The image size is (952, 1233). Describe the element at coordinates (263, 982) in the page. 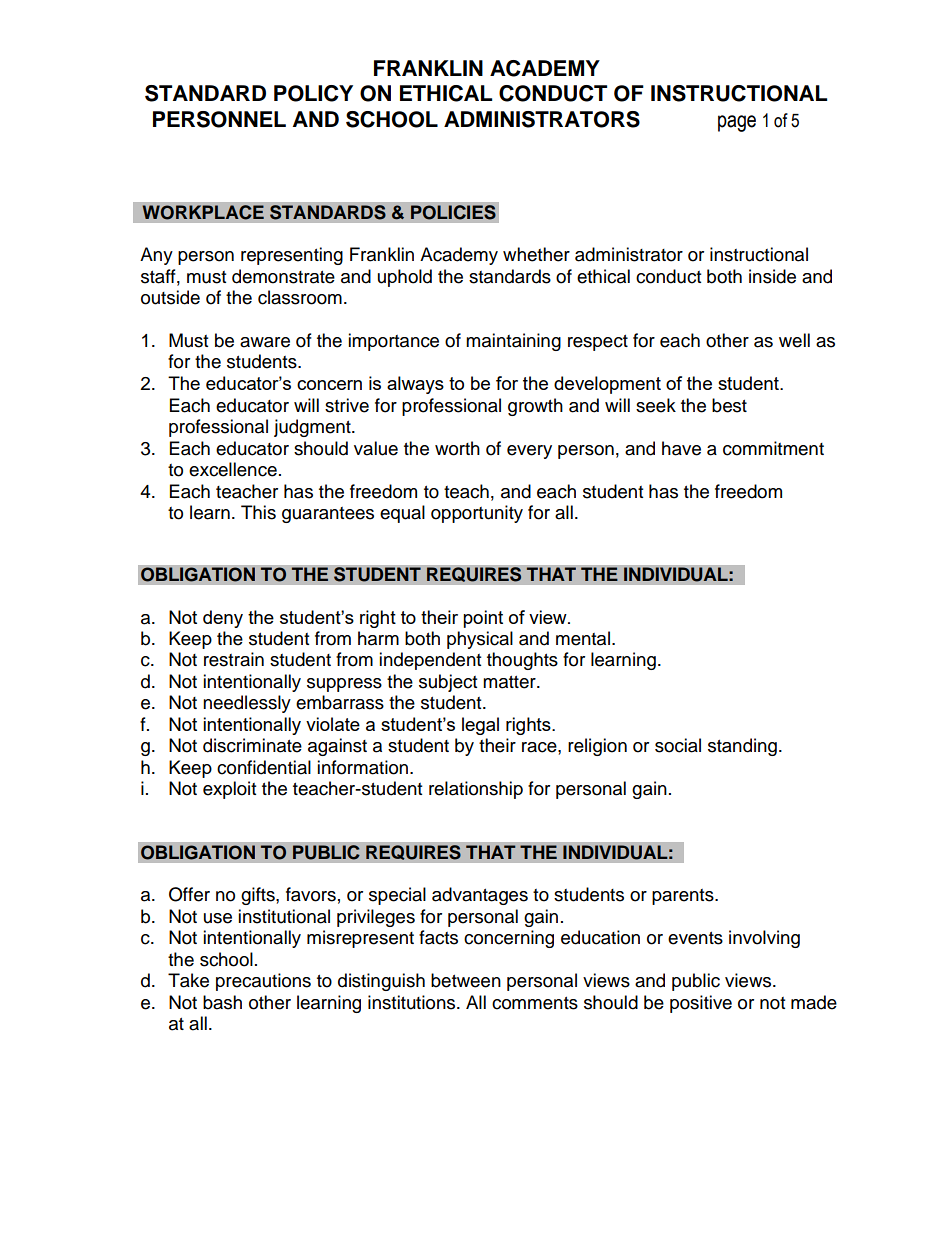

I see `precautions` at that location.
